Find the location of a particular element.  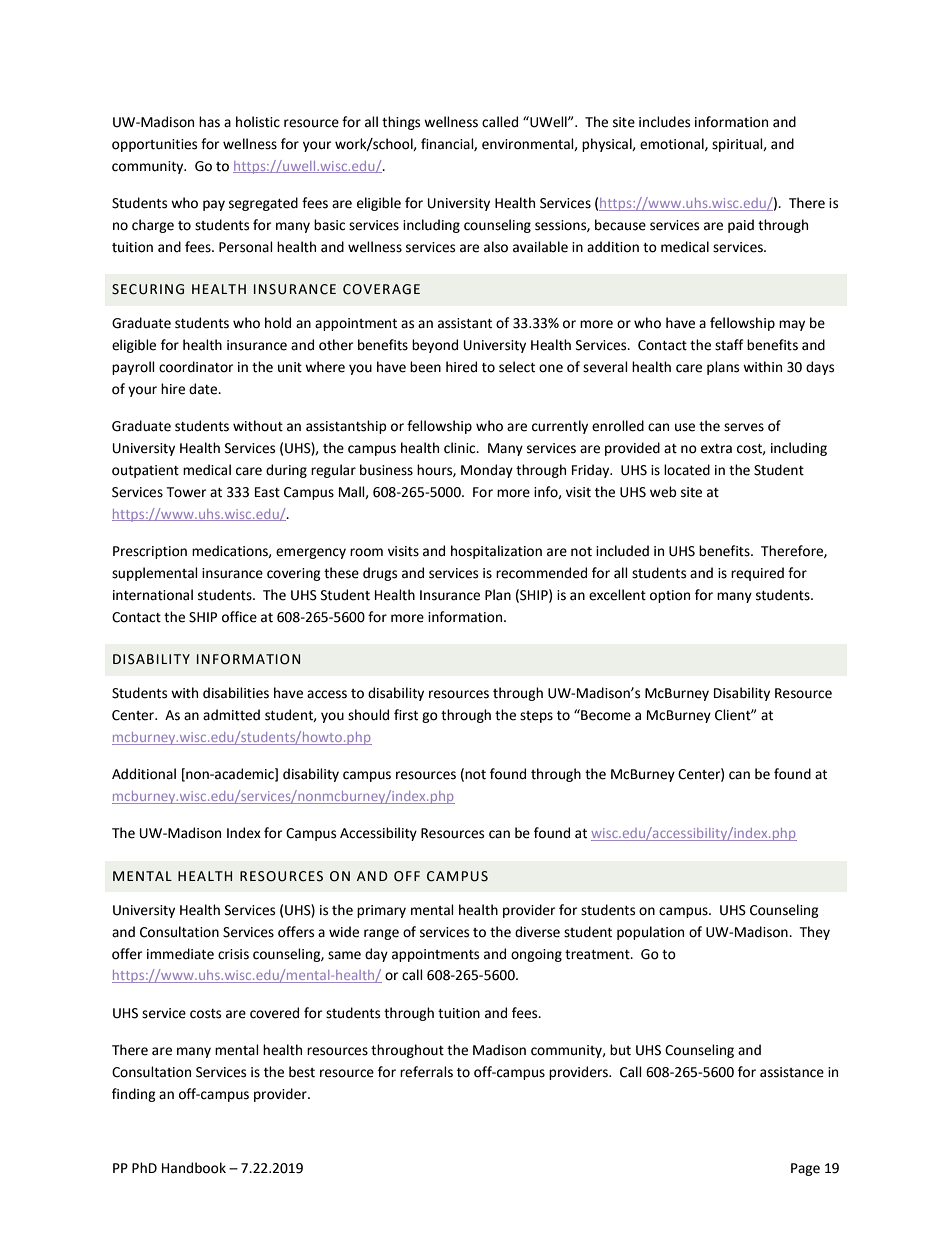

admitted is located at coordinates (231, 715).
